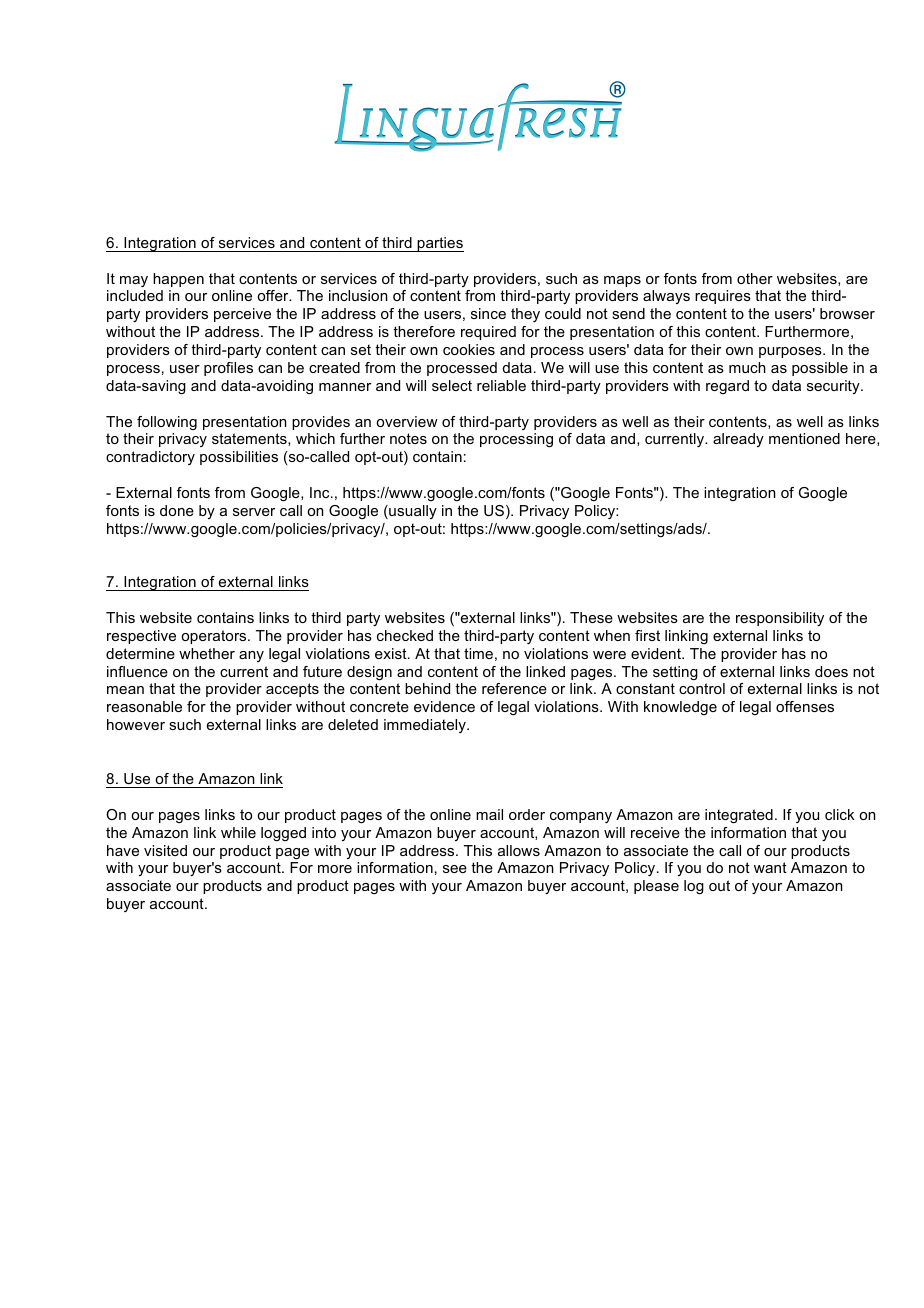 The image size is (924, 1308). I want to click on usually, so click(412, 512).
